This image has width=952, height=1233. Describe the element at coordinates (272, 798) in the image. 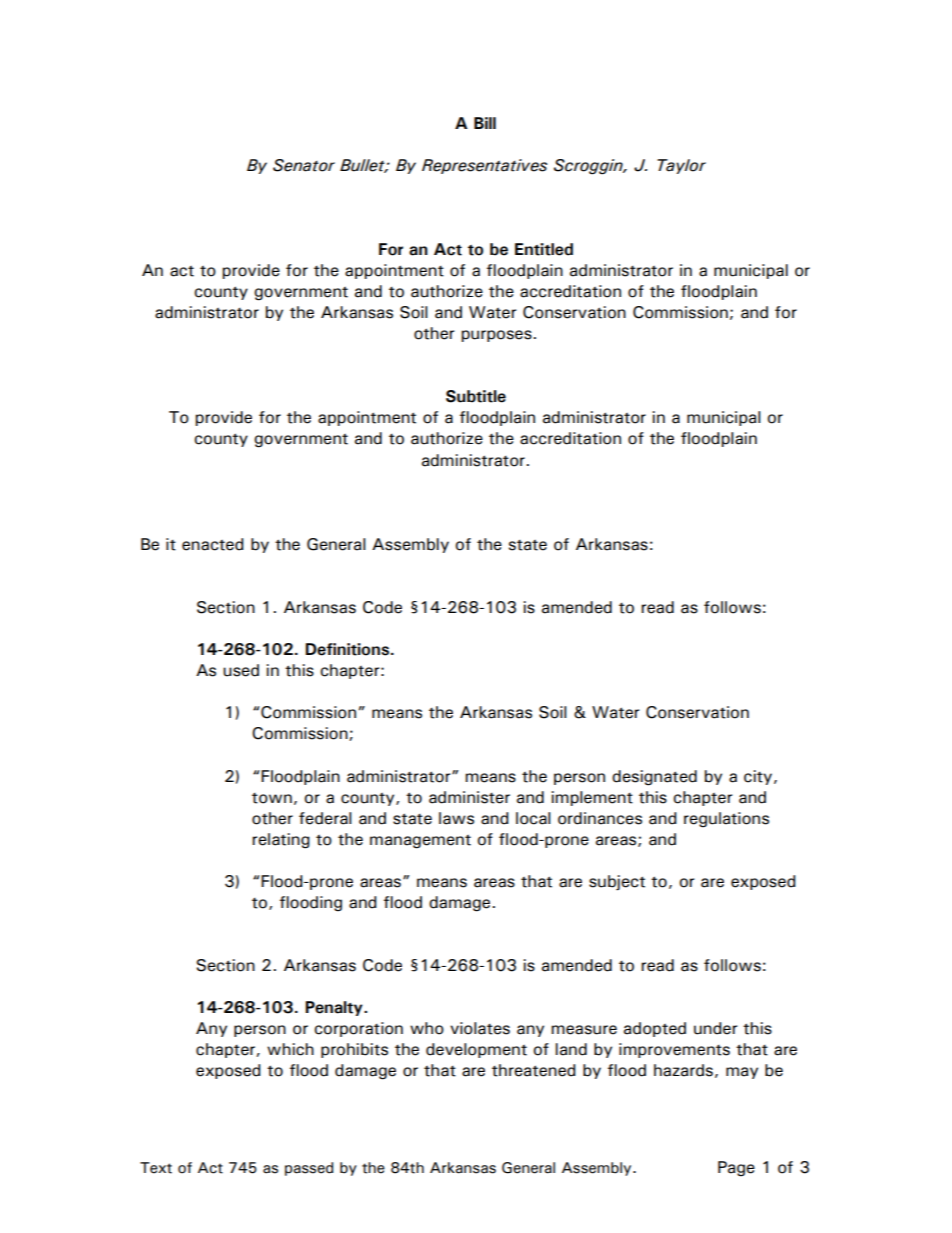

I see `town` at that location.
